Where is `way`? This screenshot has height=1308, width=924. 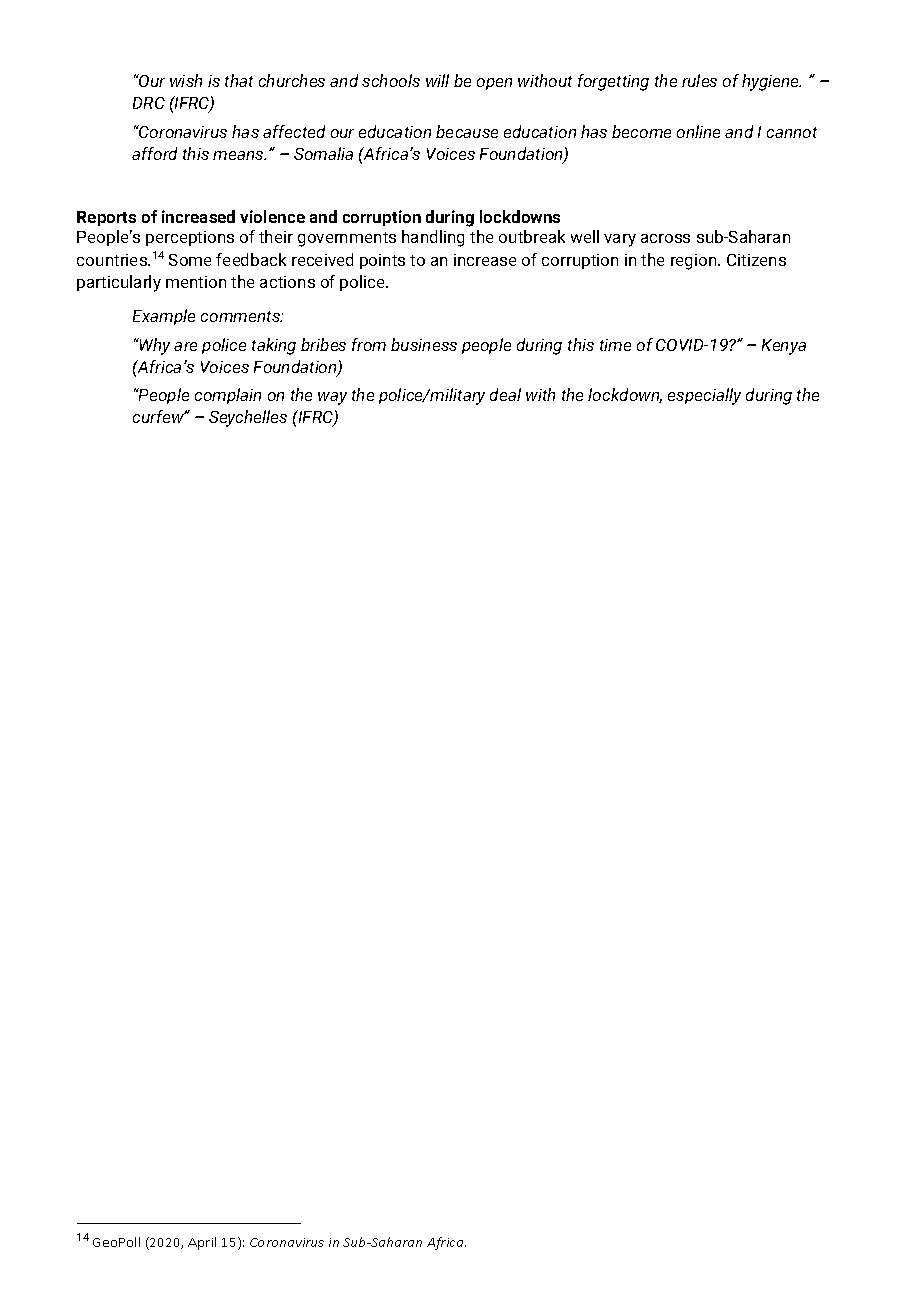 way is located at coordinates (332, 398).
